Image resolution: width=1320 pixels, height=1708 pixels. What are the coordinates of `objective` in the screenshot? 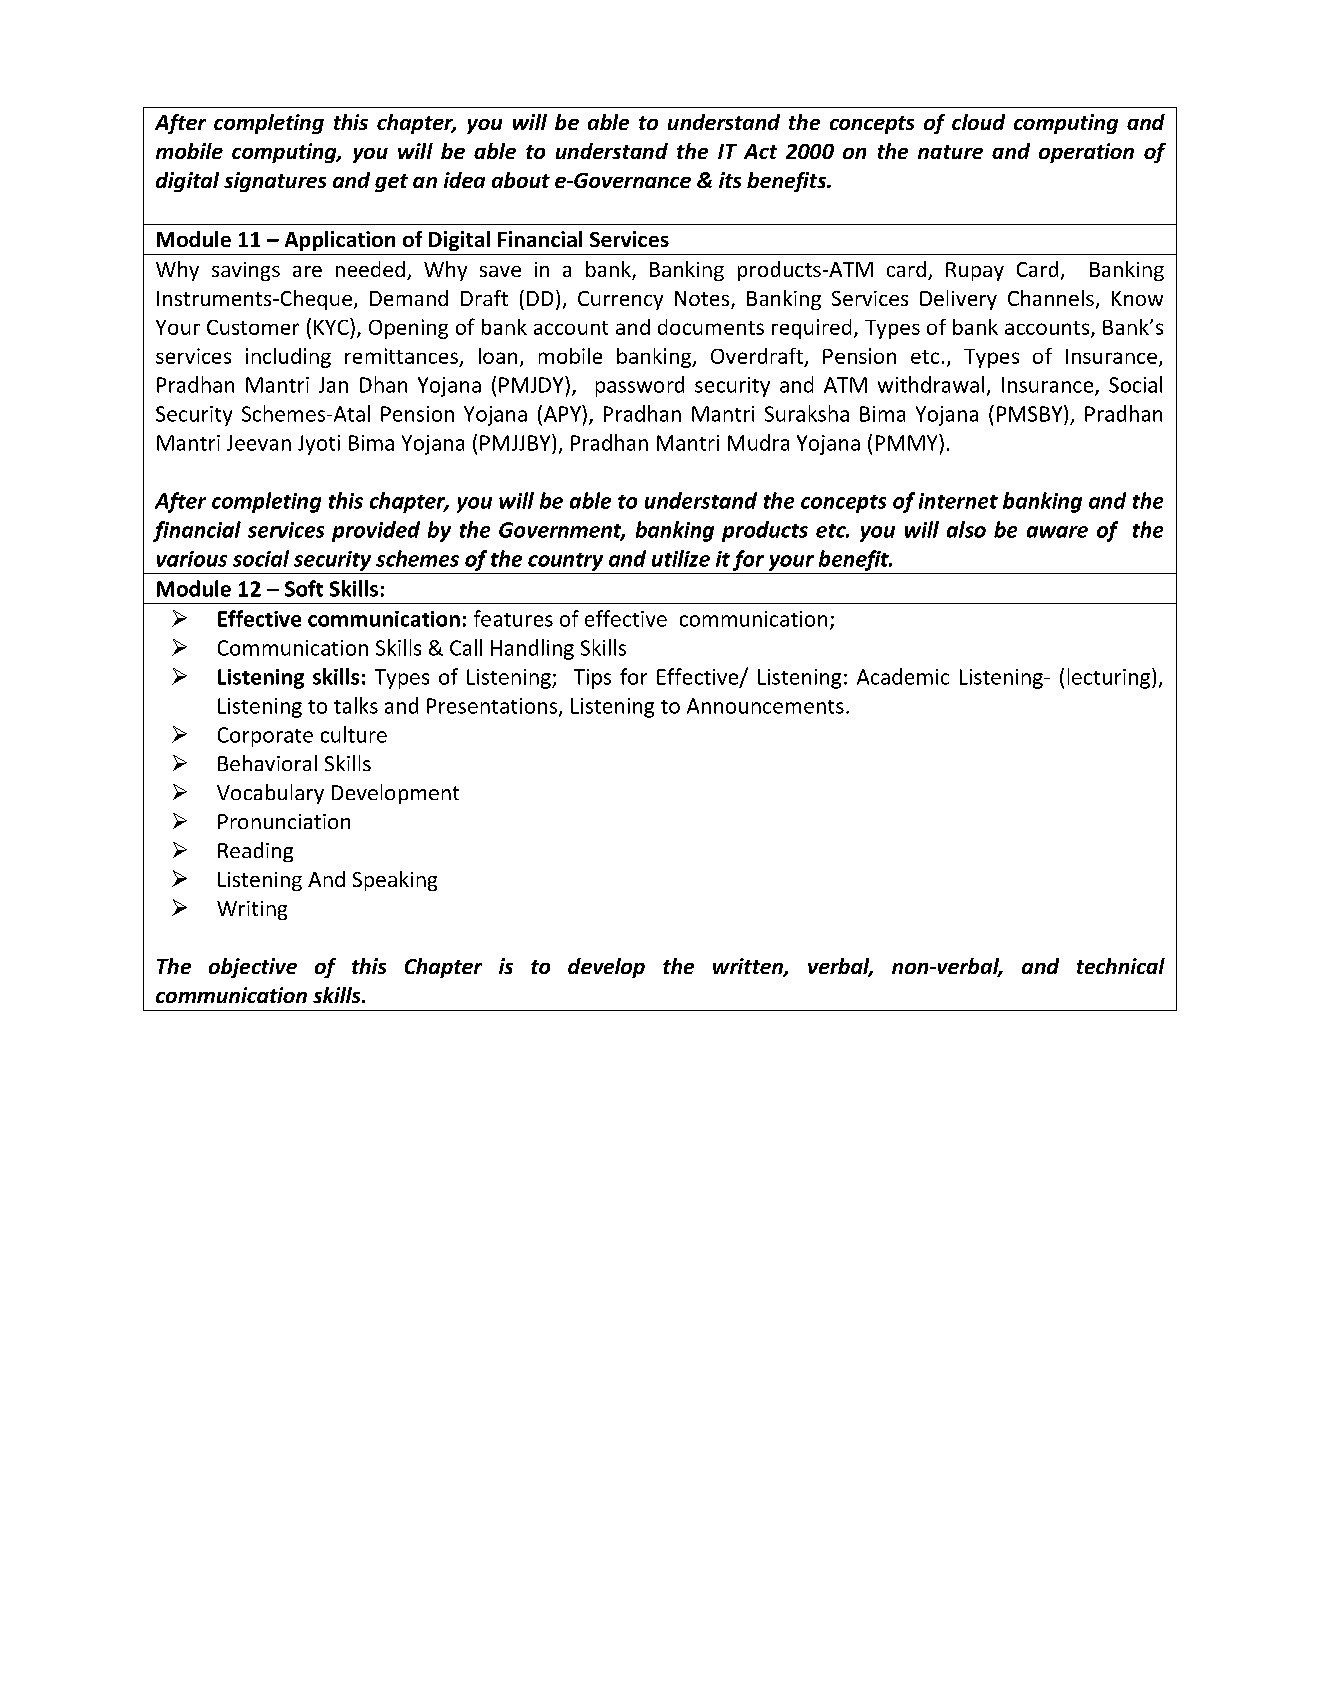 It's located at (253, 968).
